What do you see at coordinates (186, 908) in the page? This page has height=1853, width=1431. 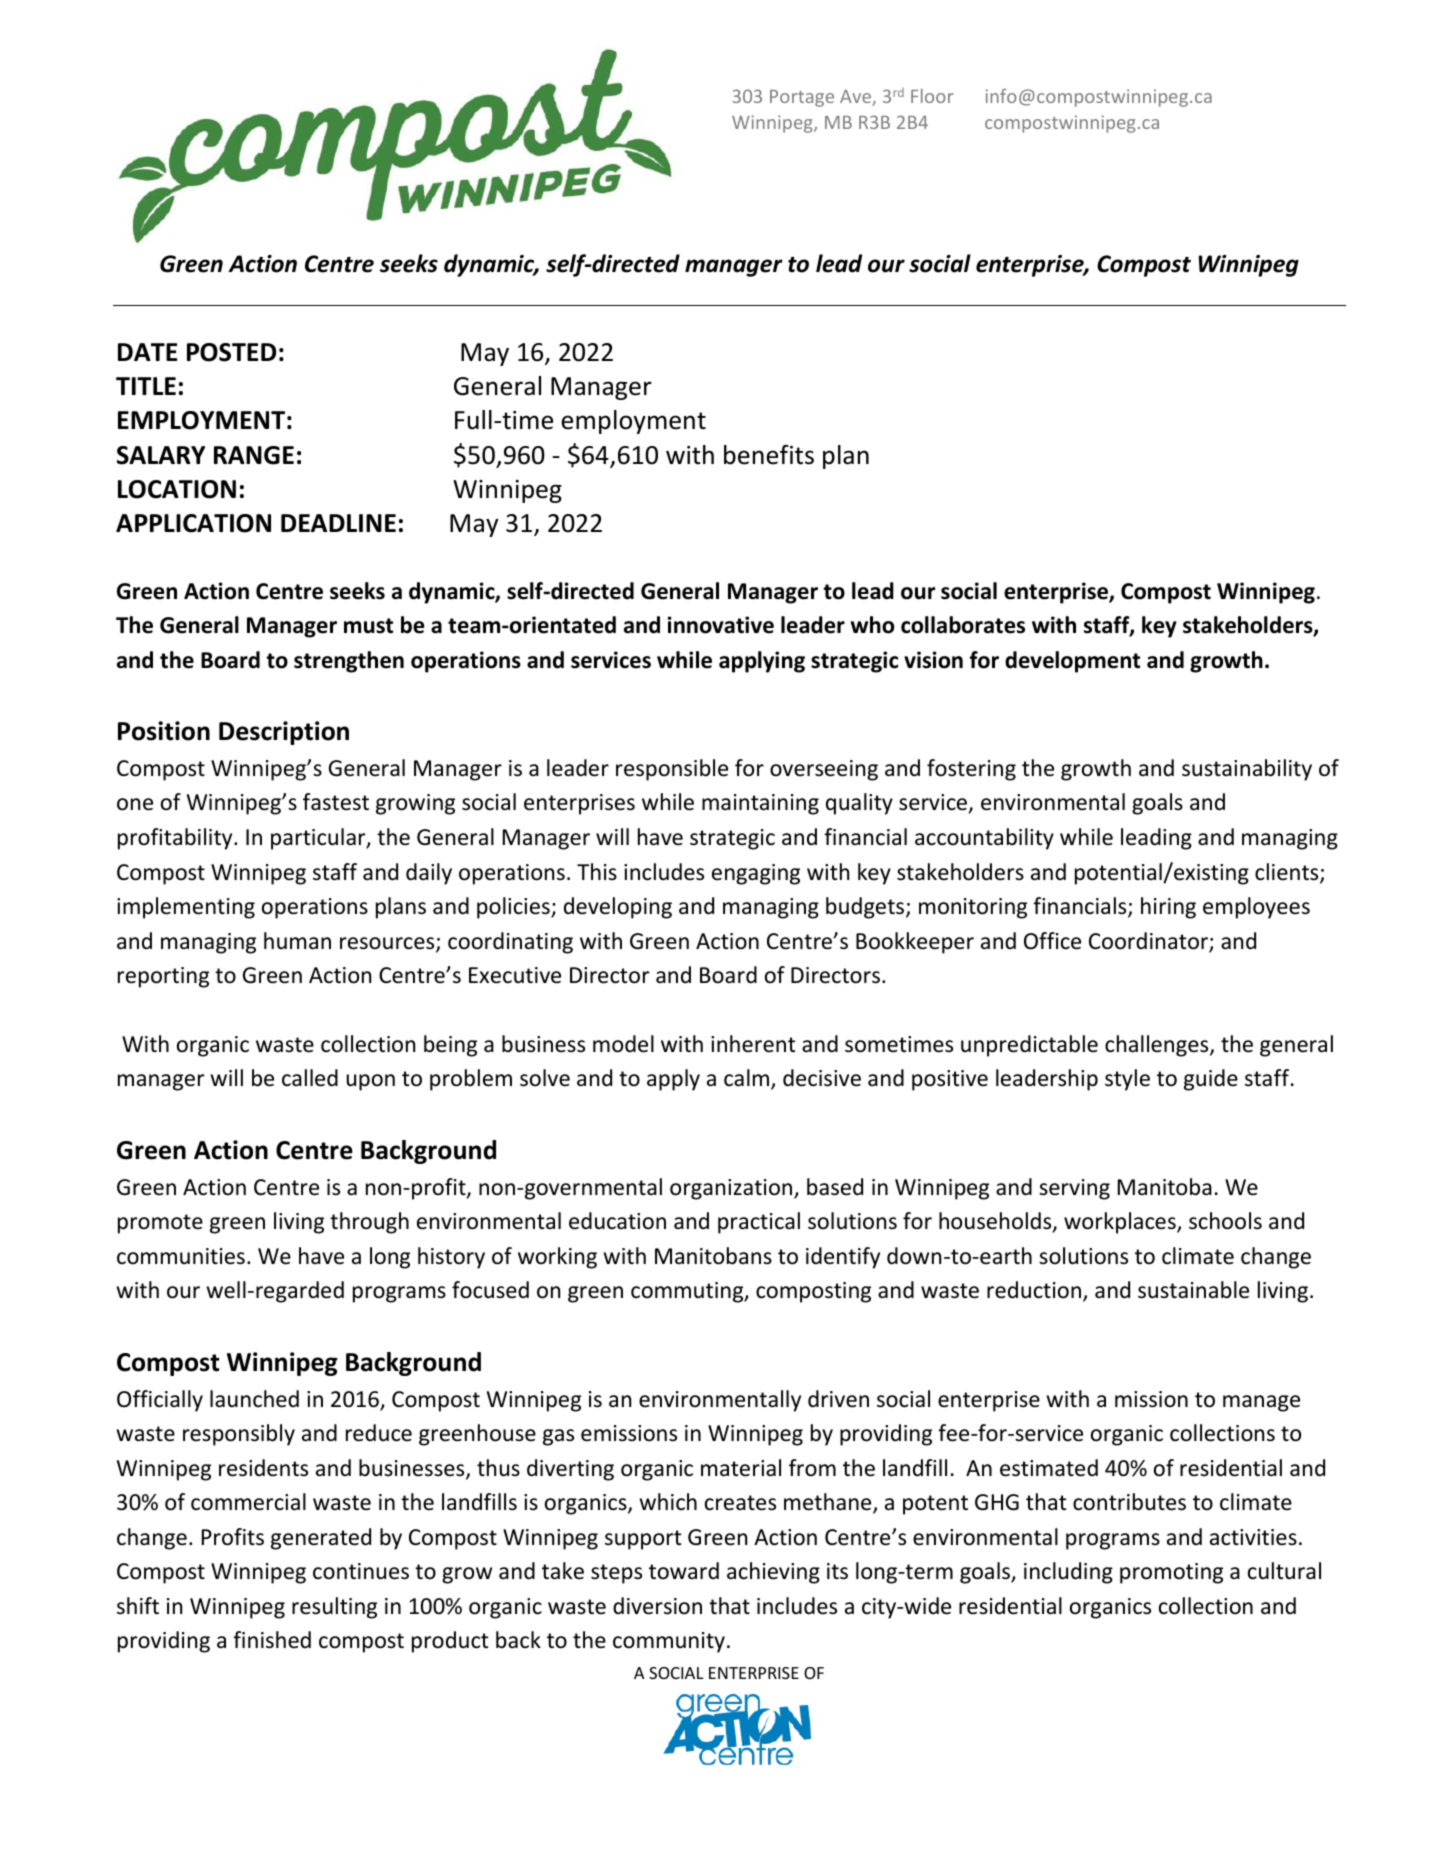 I see `implementing` at bounding box center [186, 908].
